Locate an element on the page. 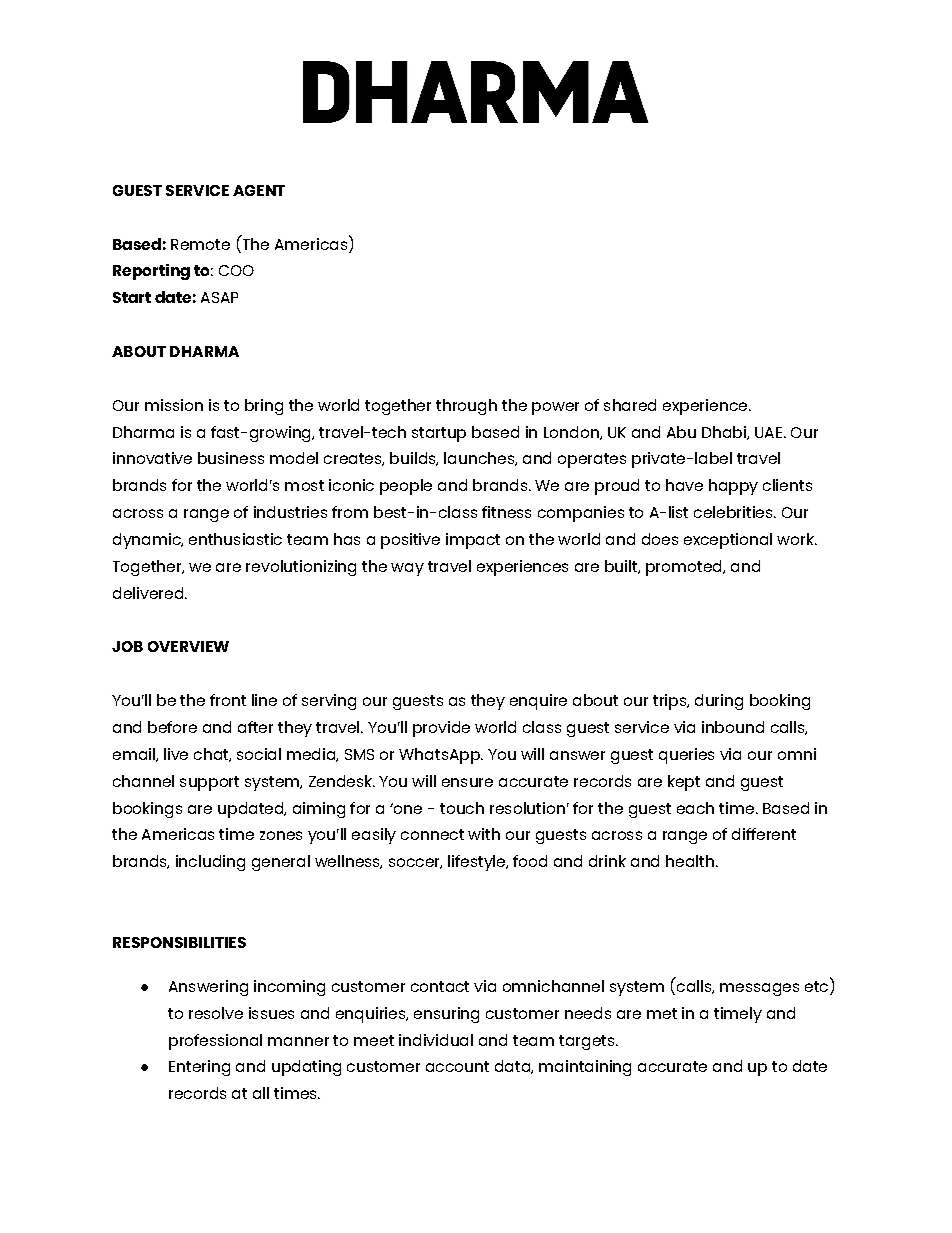 This image has width=952, height=1233. individual is located at coordinates (436, 1040).
